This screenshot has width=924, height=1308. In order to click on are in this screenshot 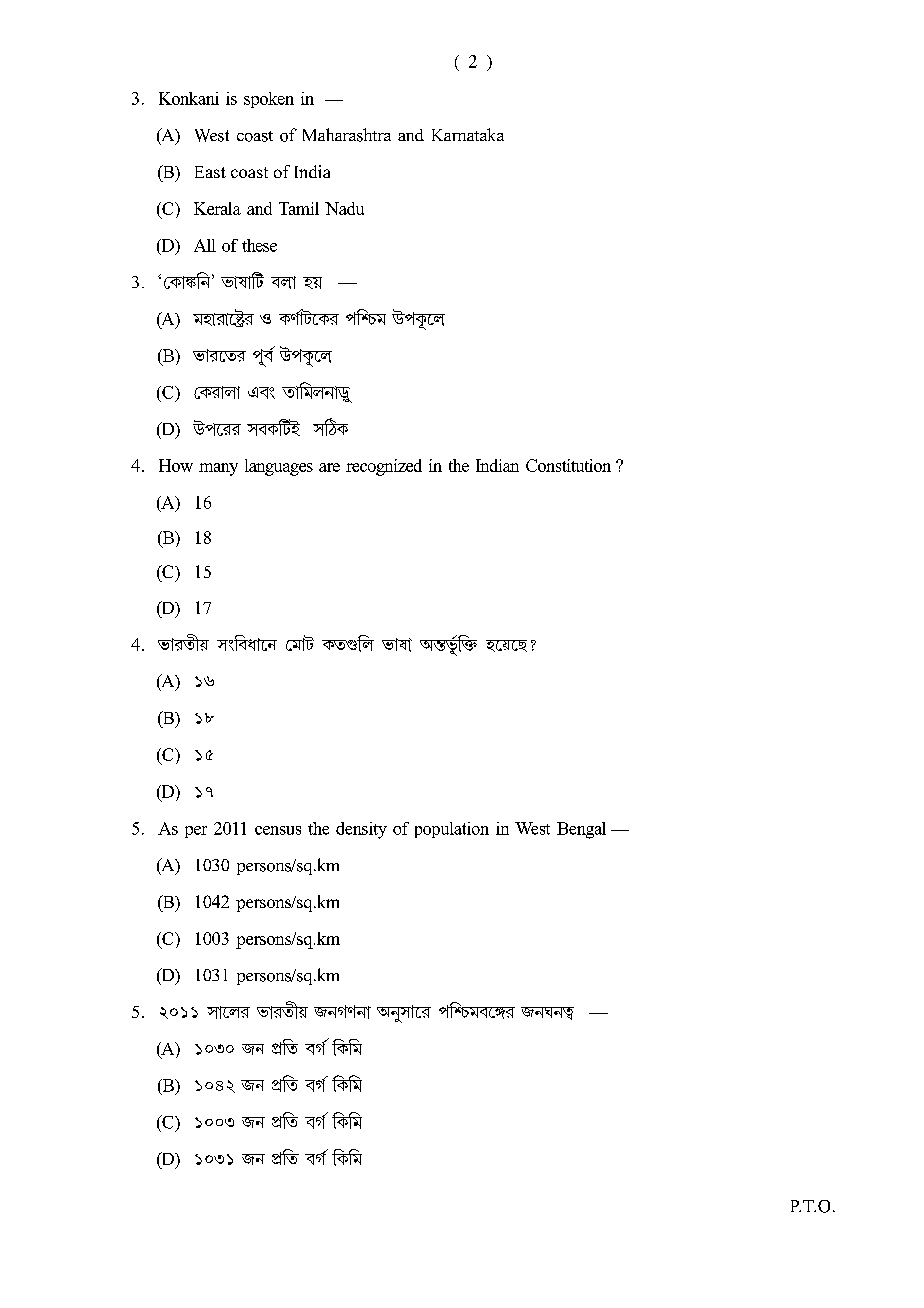, I will do `click(329, 467)`.
